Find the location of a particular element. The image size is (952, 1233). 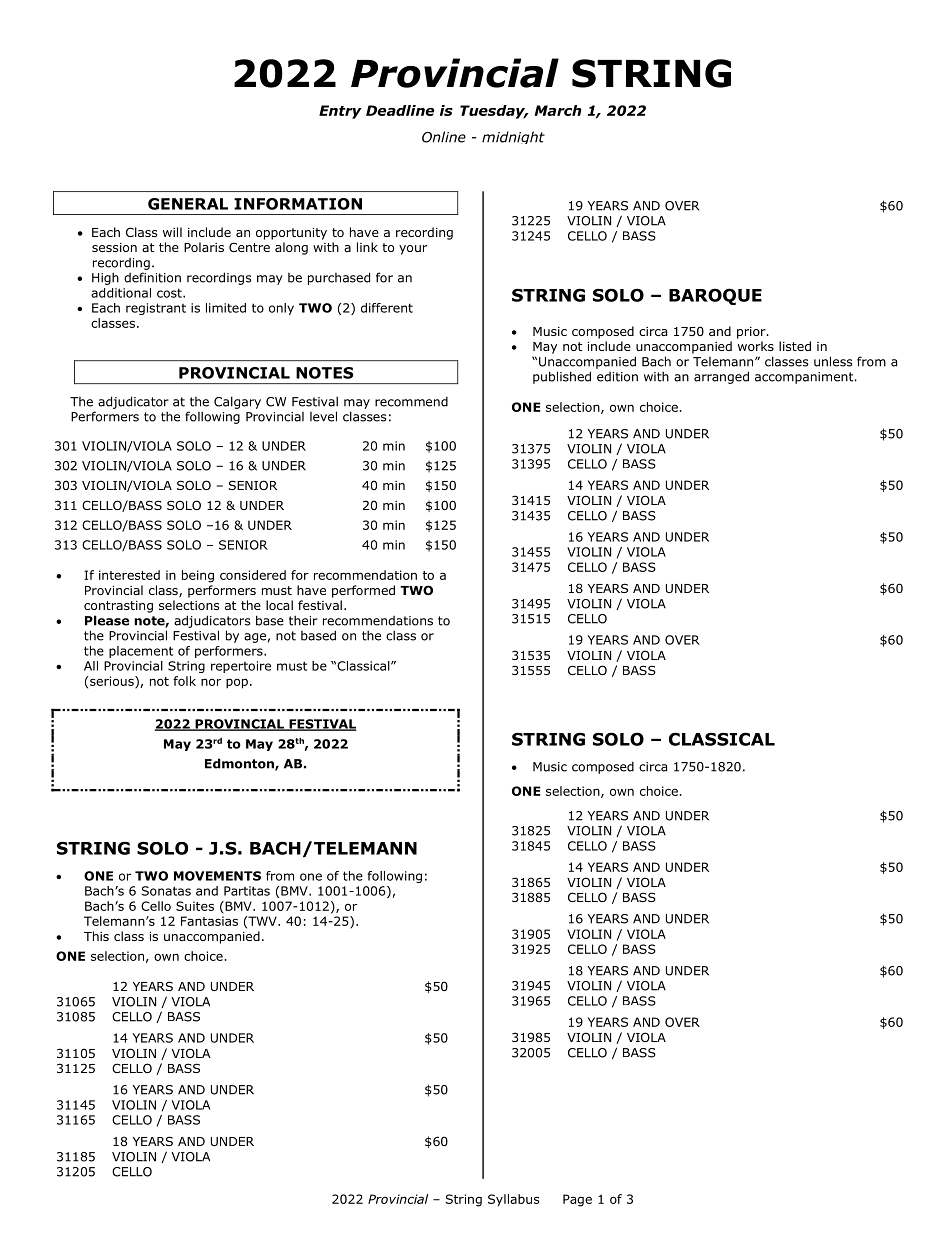

March is located at coordinates (558, 110).
